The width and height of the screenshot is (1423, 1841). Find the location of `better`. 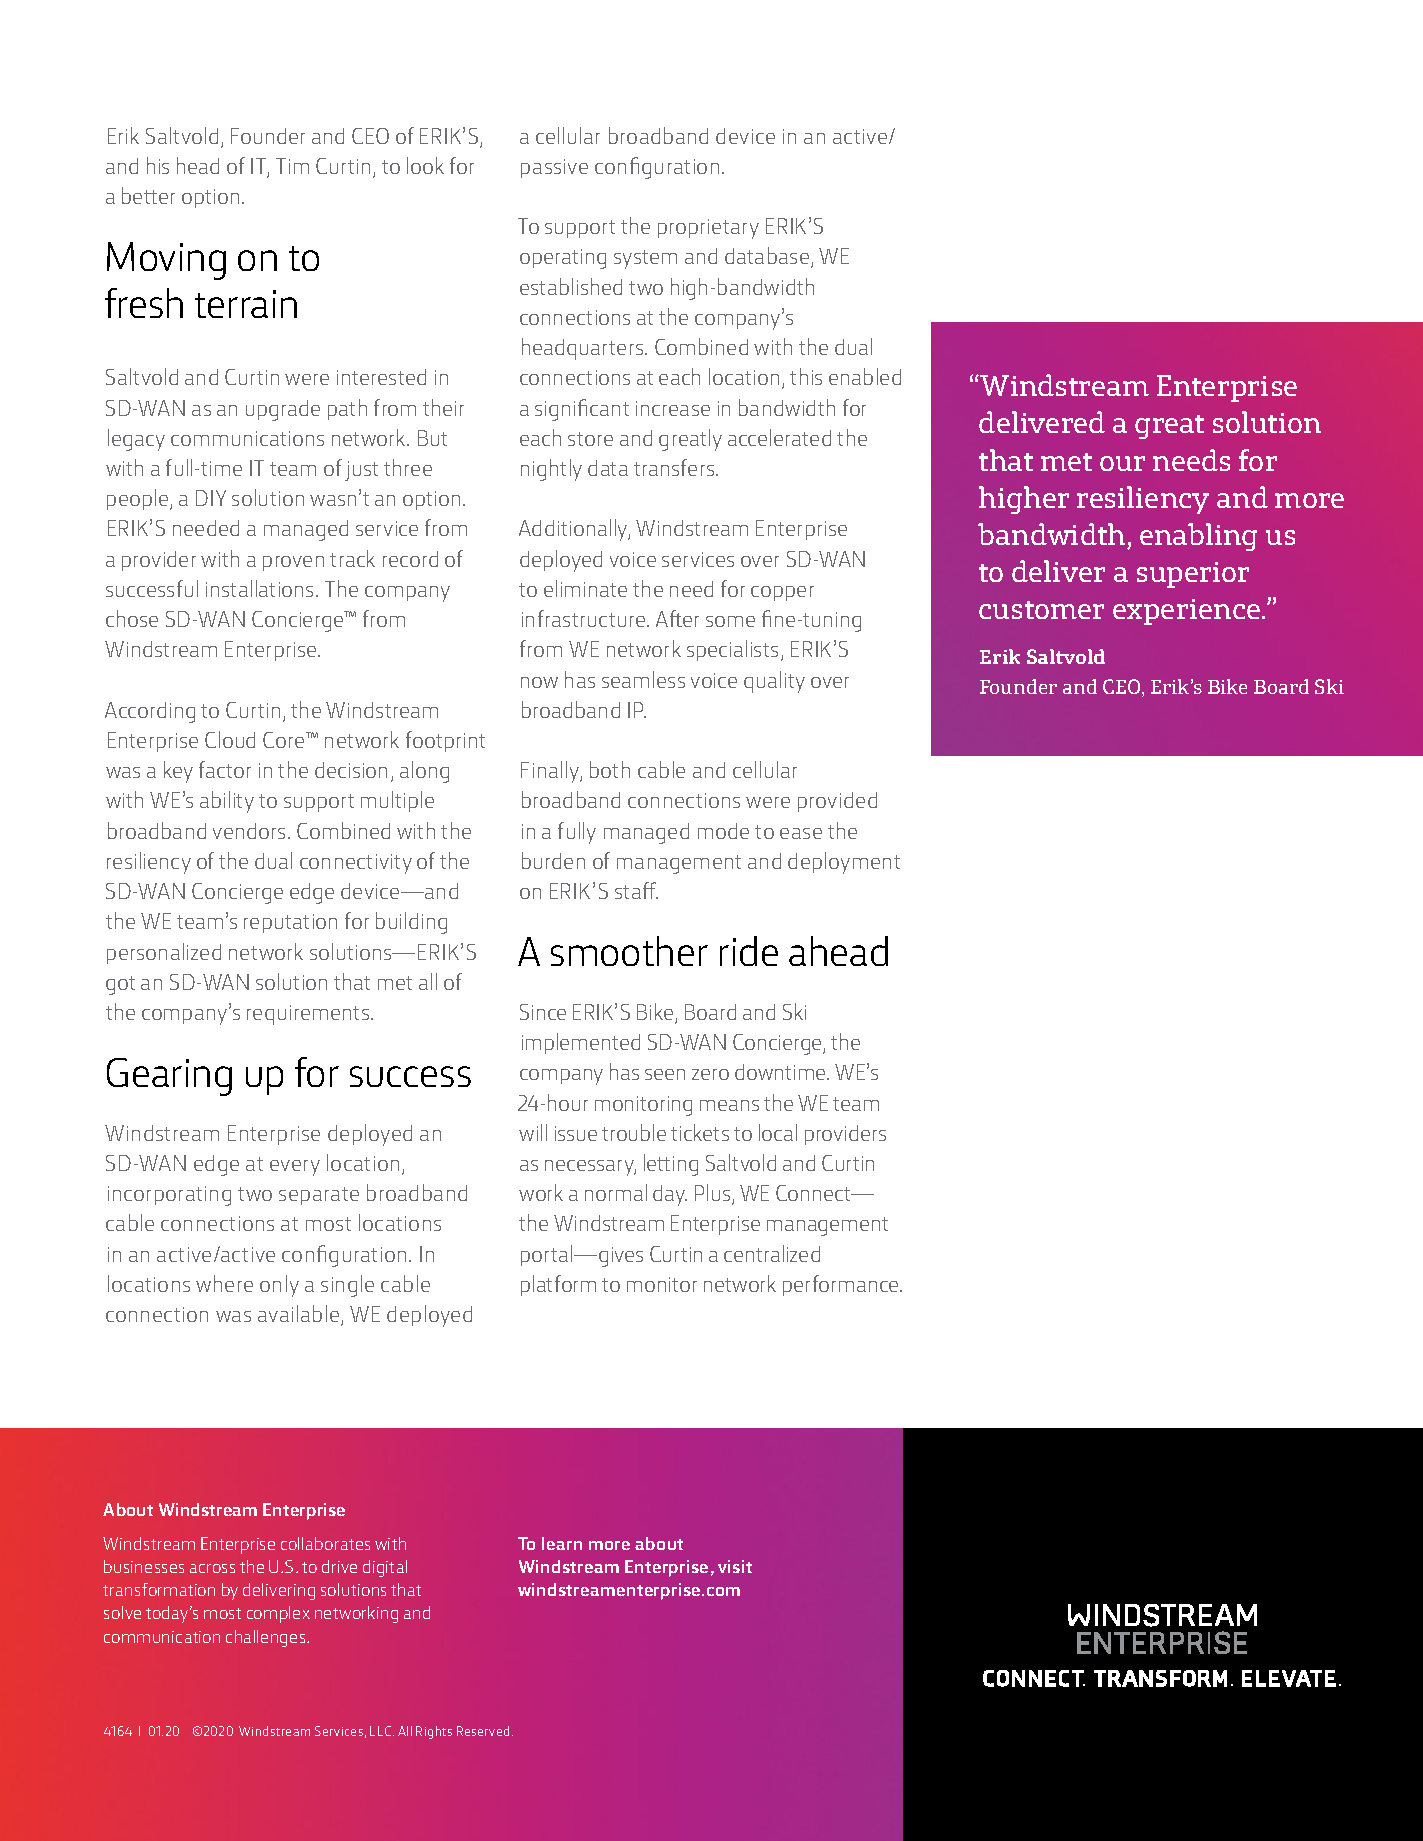

better is located at coordinates (148, 195).
